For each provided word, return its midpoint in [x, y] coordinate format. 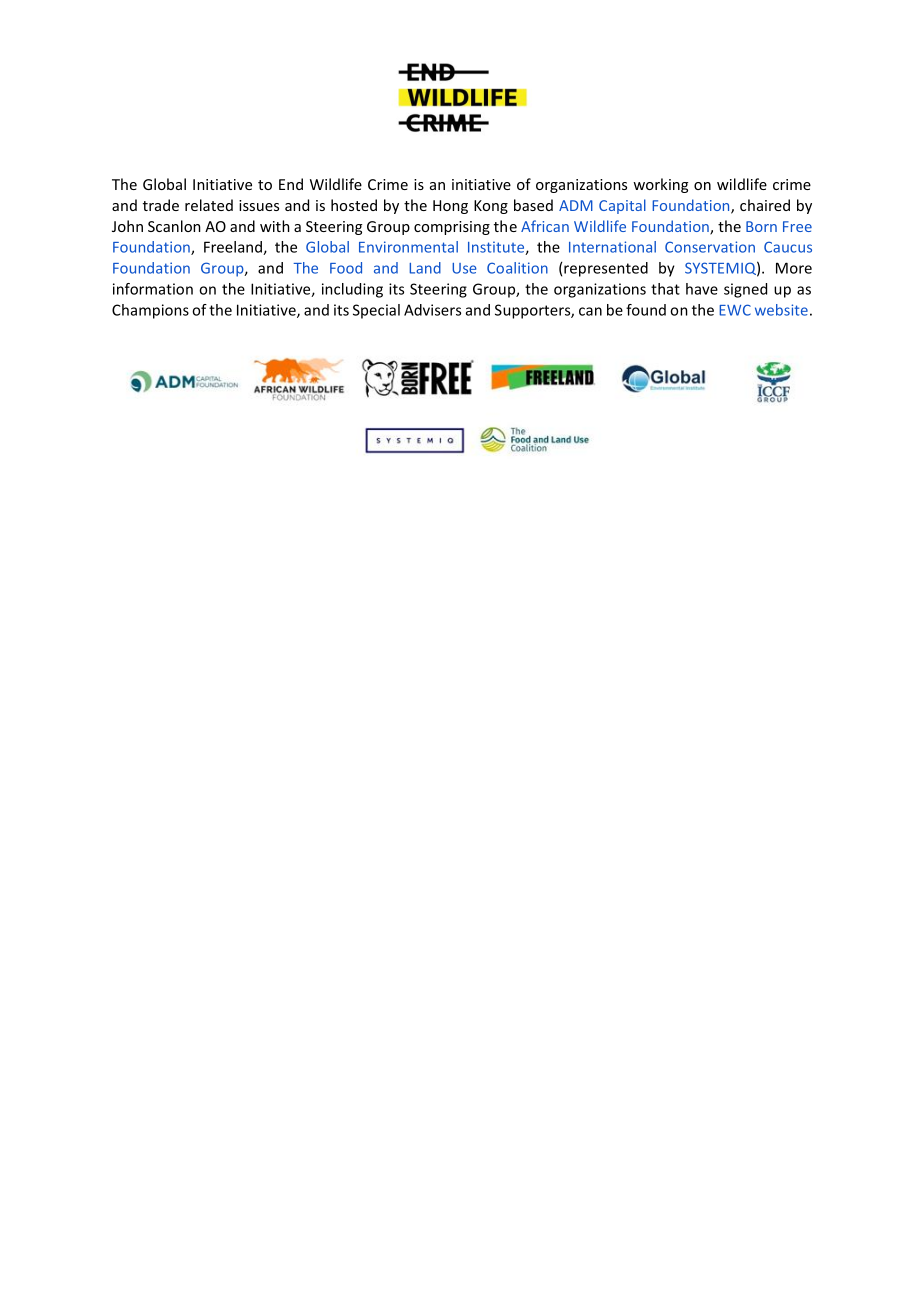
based [533, 205]
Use [464, 268]
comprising [452, 228]
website [781, 310]
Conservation [710, 247]
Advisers [432, 310]
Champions [150, 311]
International [612, 247]
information [153, 289]
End [291, 184]
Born [761, 226]
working [660, 185]
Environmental [408, 247]
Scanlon [174, 226]
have [702, 289]
